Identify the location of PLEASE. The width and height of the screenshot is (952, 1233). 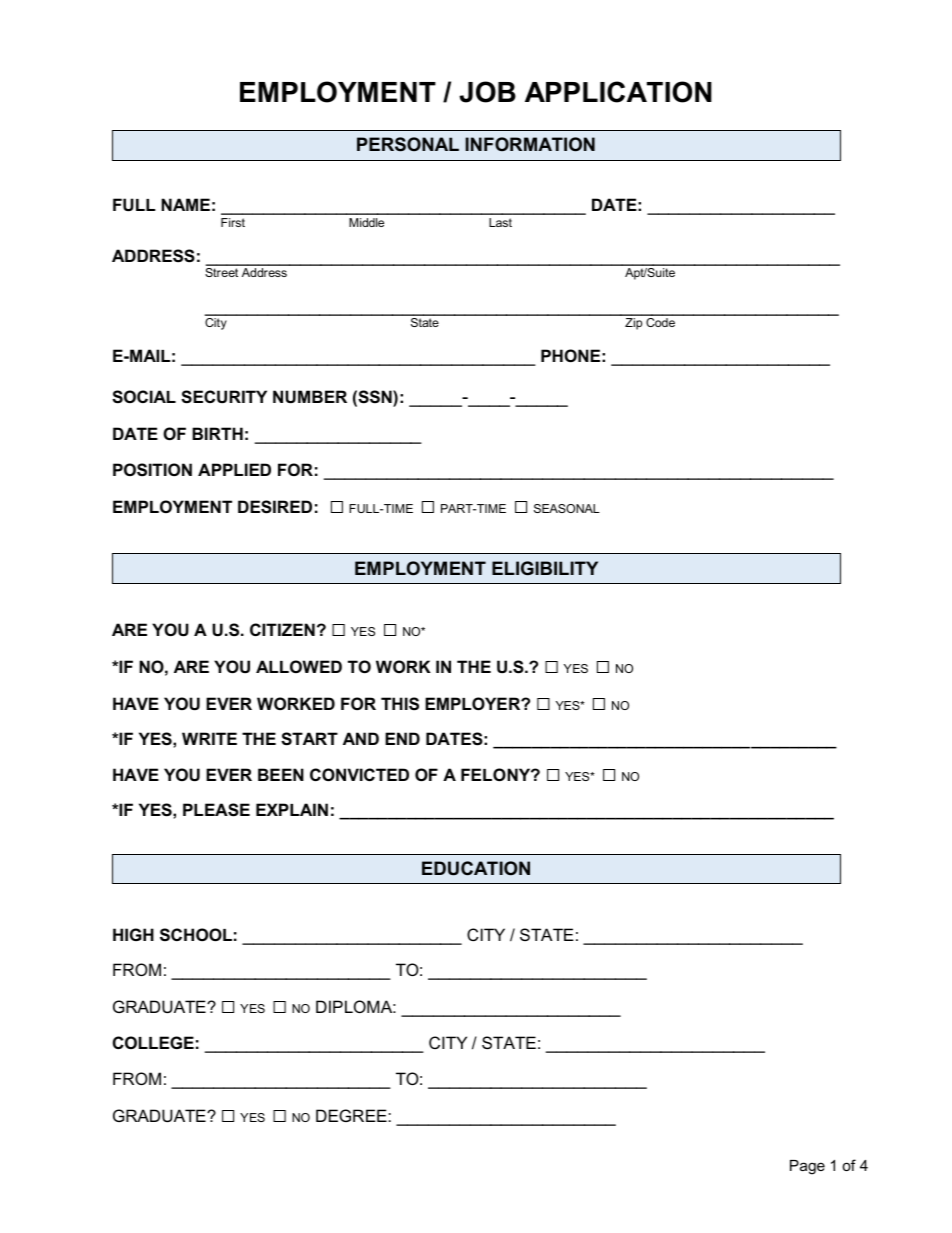
(216, 810).
